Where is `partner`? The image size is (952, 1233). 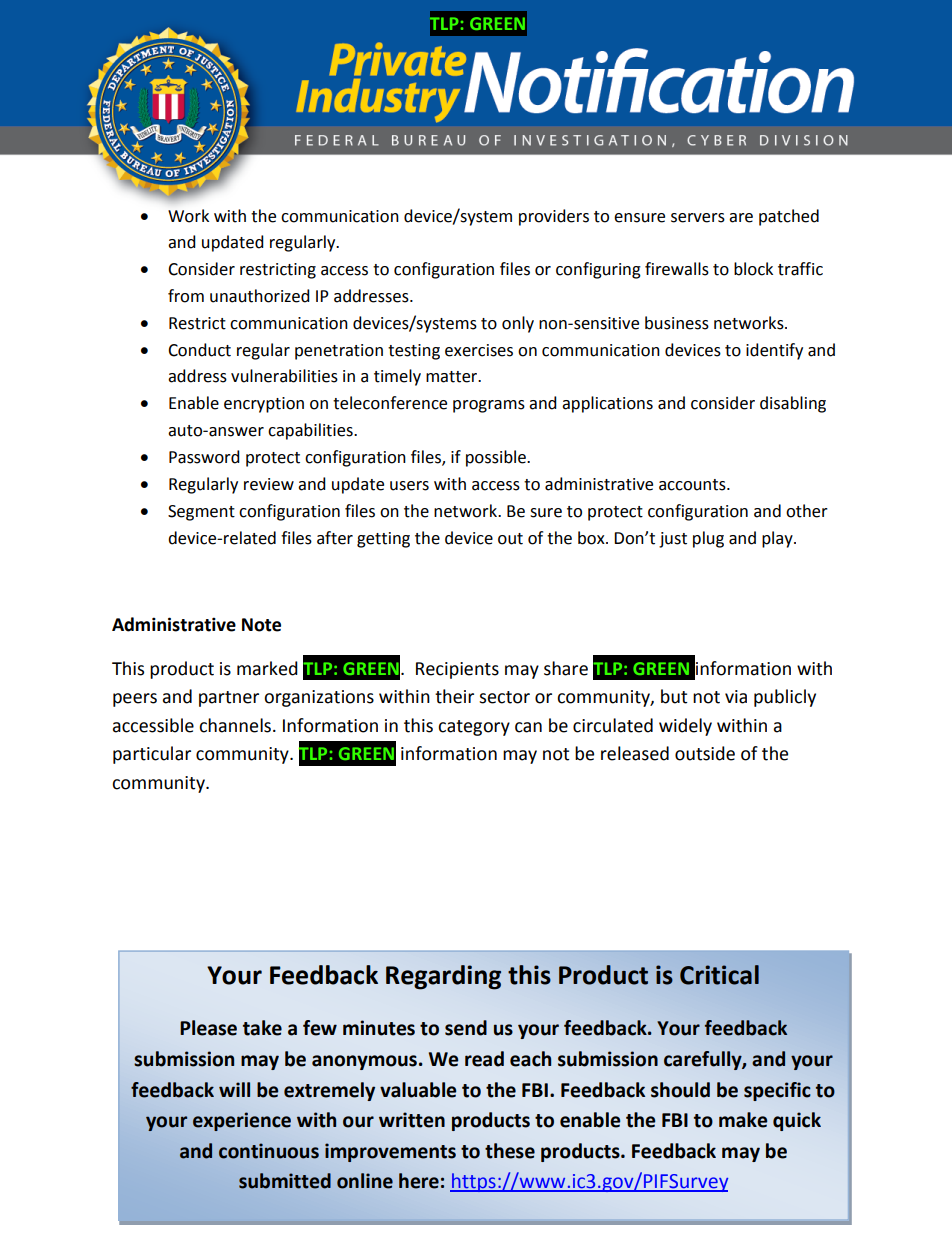 partner is located at coordinates (229, 699).
